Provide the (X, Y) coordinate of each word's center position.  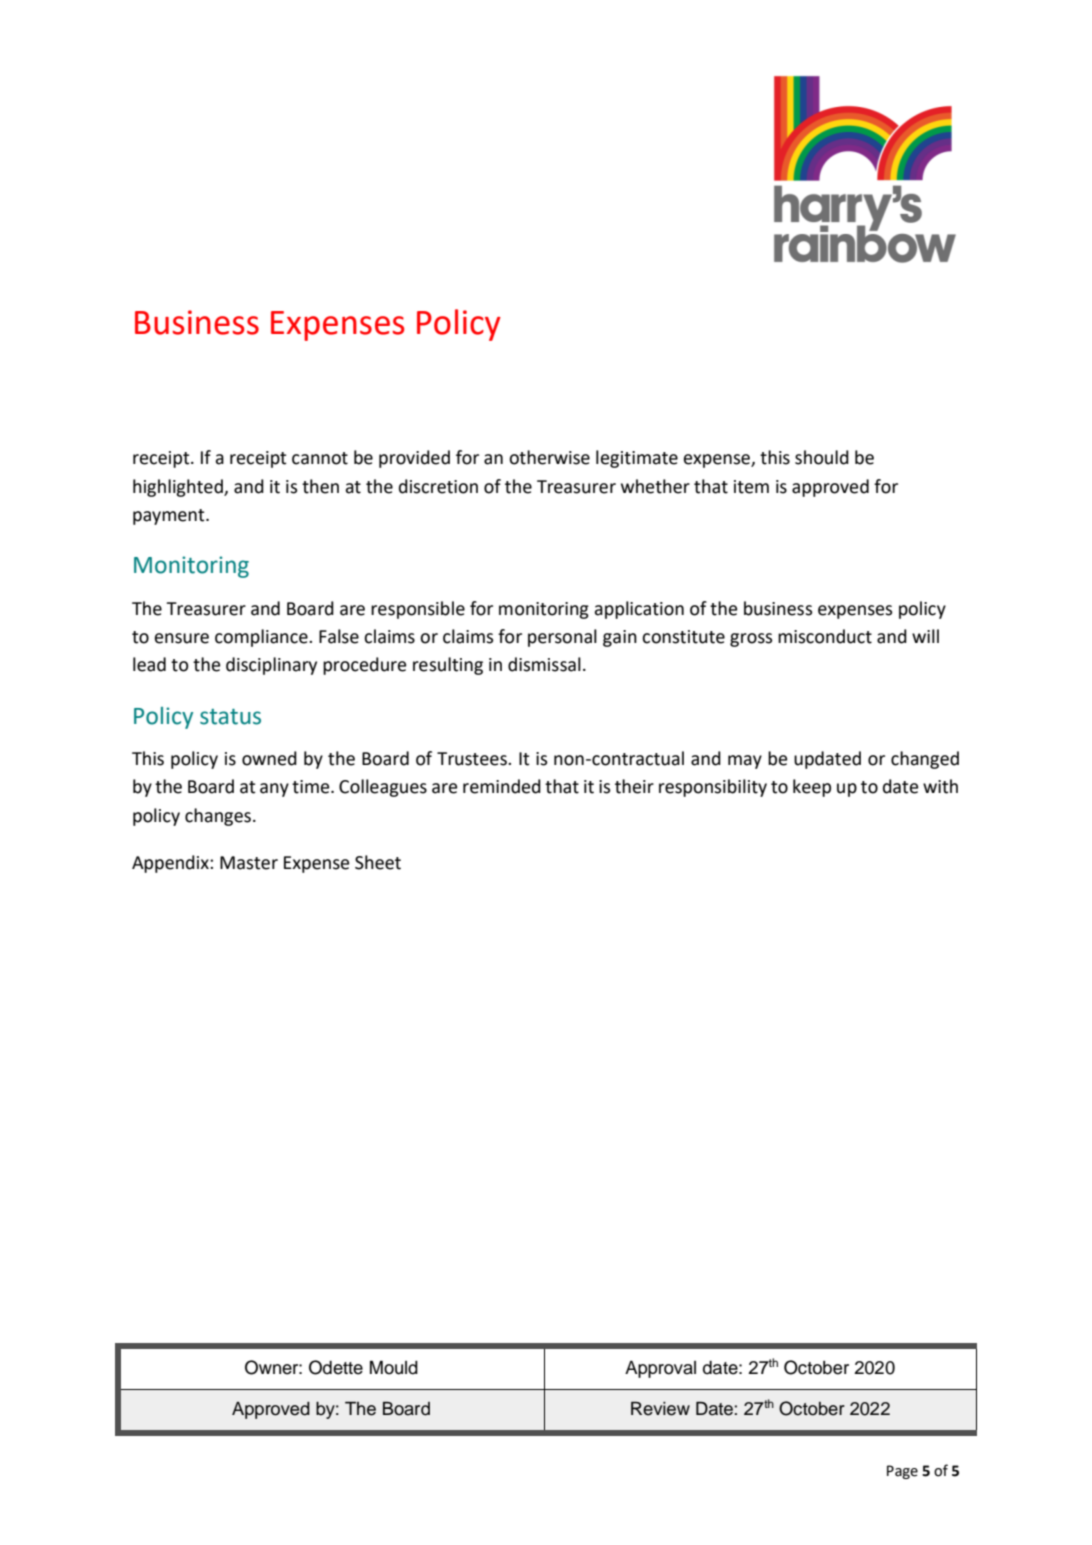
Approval (660, 1369)
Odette (336, 1367)
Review (660, 1409)
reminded (502, 786)
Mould (394, 1367)
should (822, 457)
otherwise (549, 457)
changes (218, 817)
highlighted (179, 488)
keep (812, 788)
